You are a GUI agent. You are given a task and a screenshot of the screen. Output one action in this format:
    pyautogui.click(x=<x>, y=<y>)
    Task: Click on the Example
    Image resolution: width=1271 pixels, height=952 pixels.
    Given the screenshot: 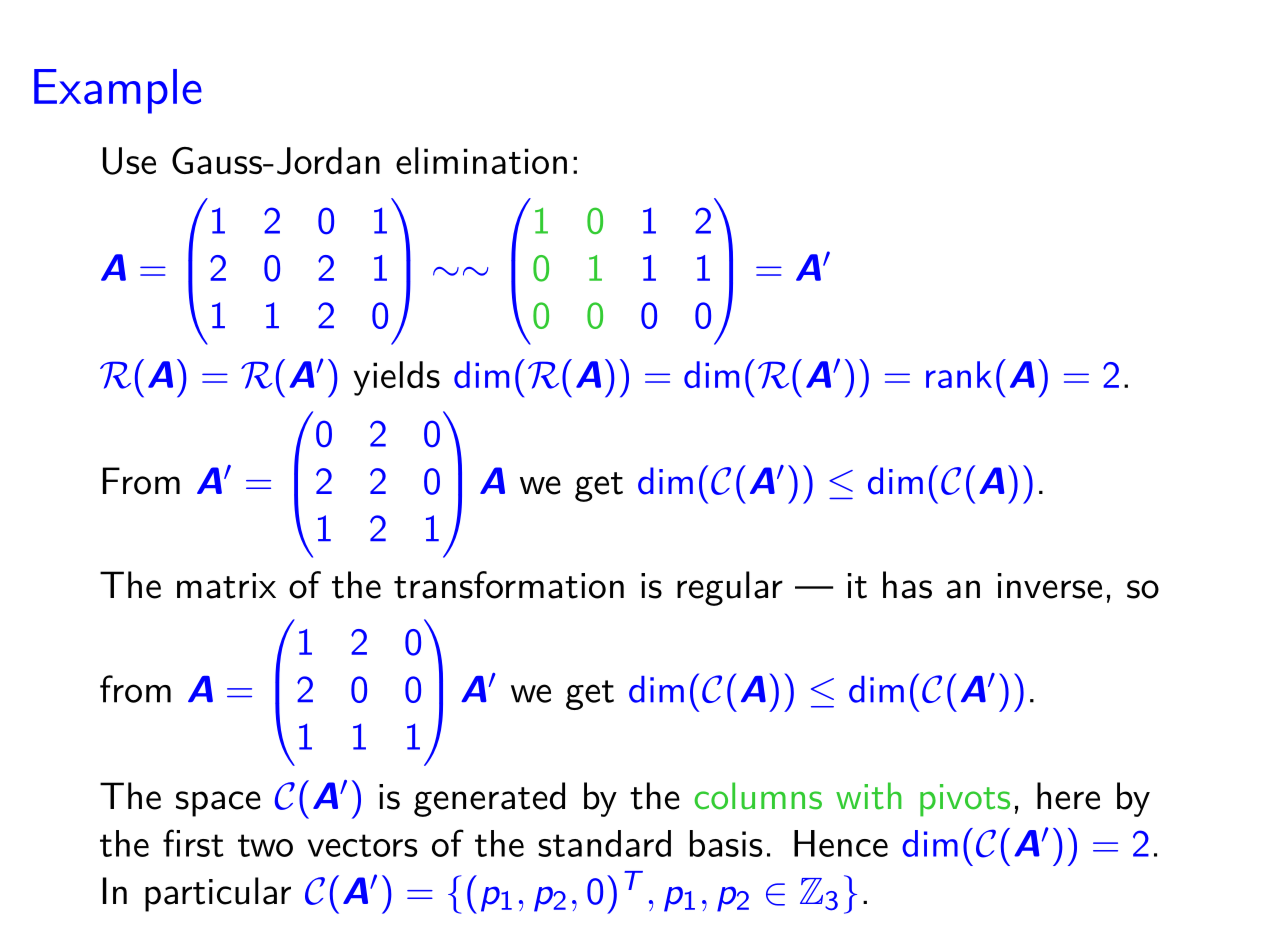 What is the action you would take?
    pyautogui.click(x=118, y=91)
